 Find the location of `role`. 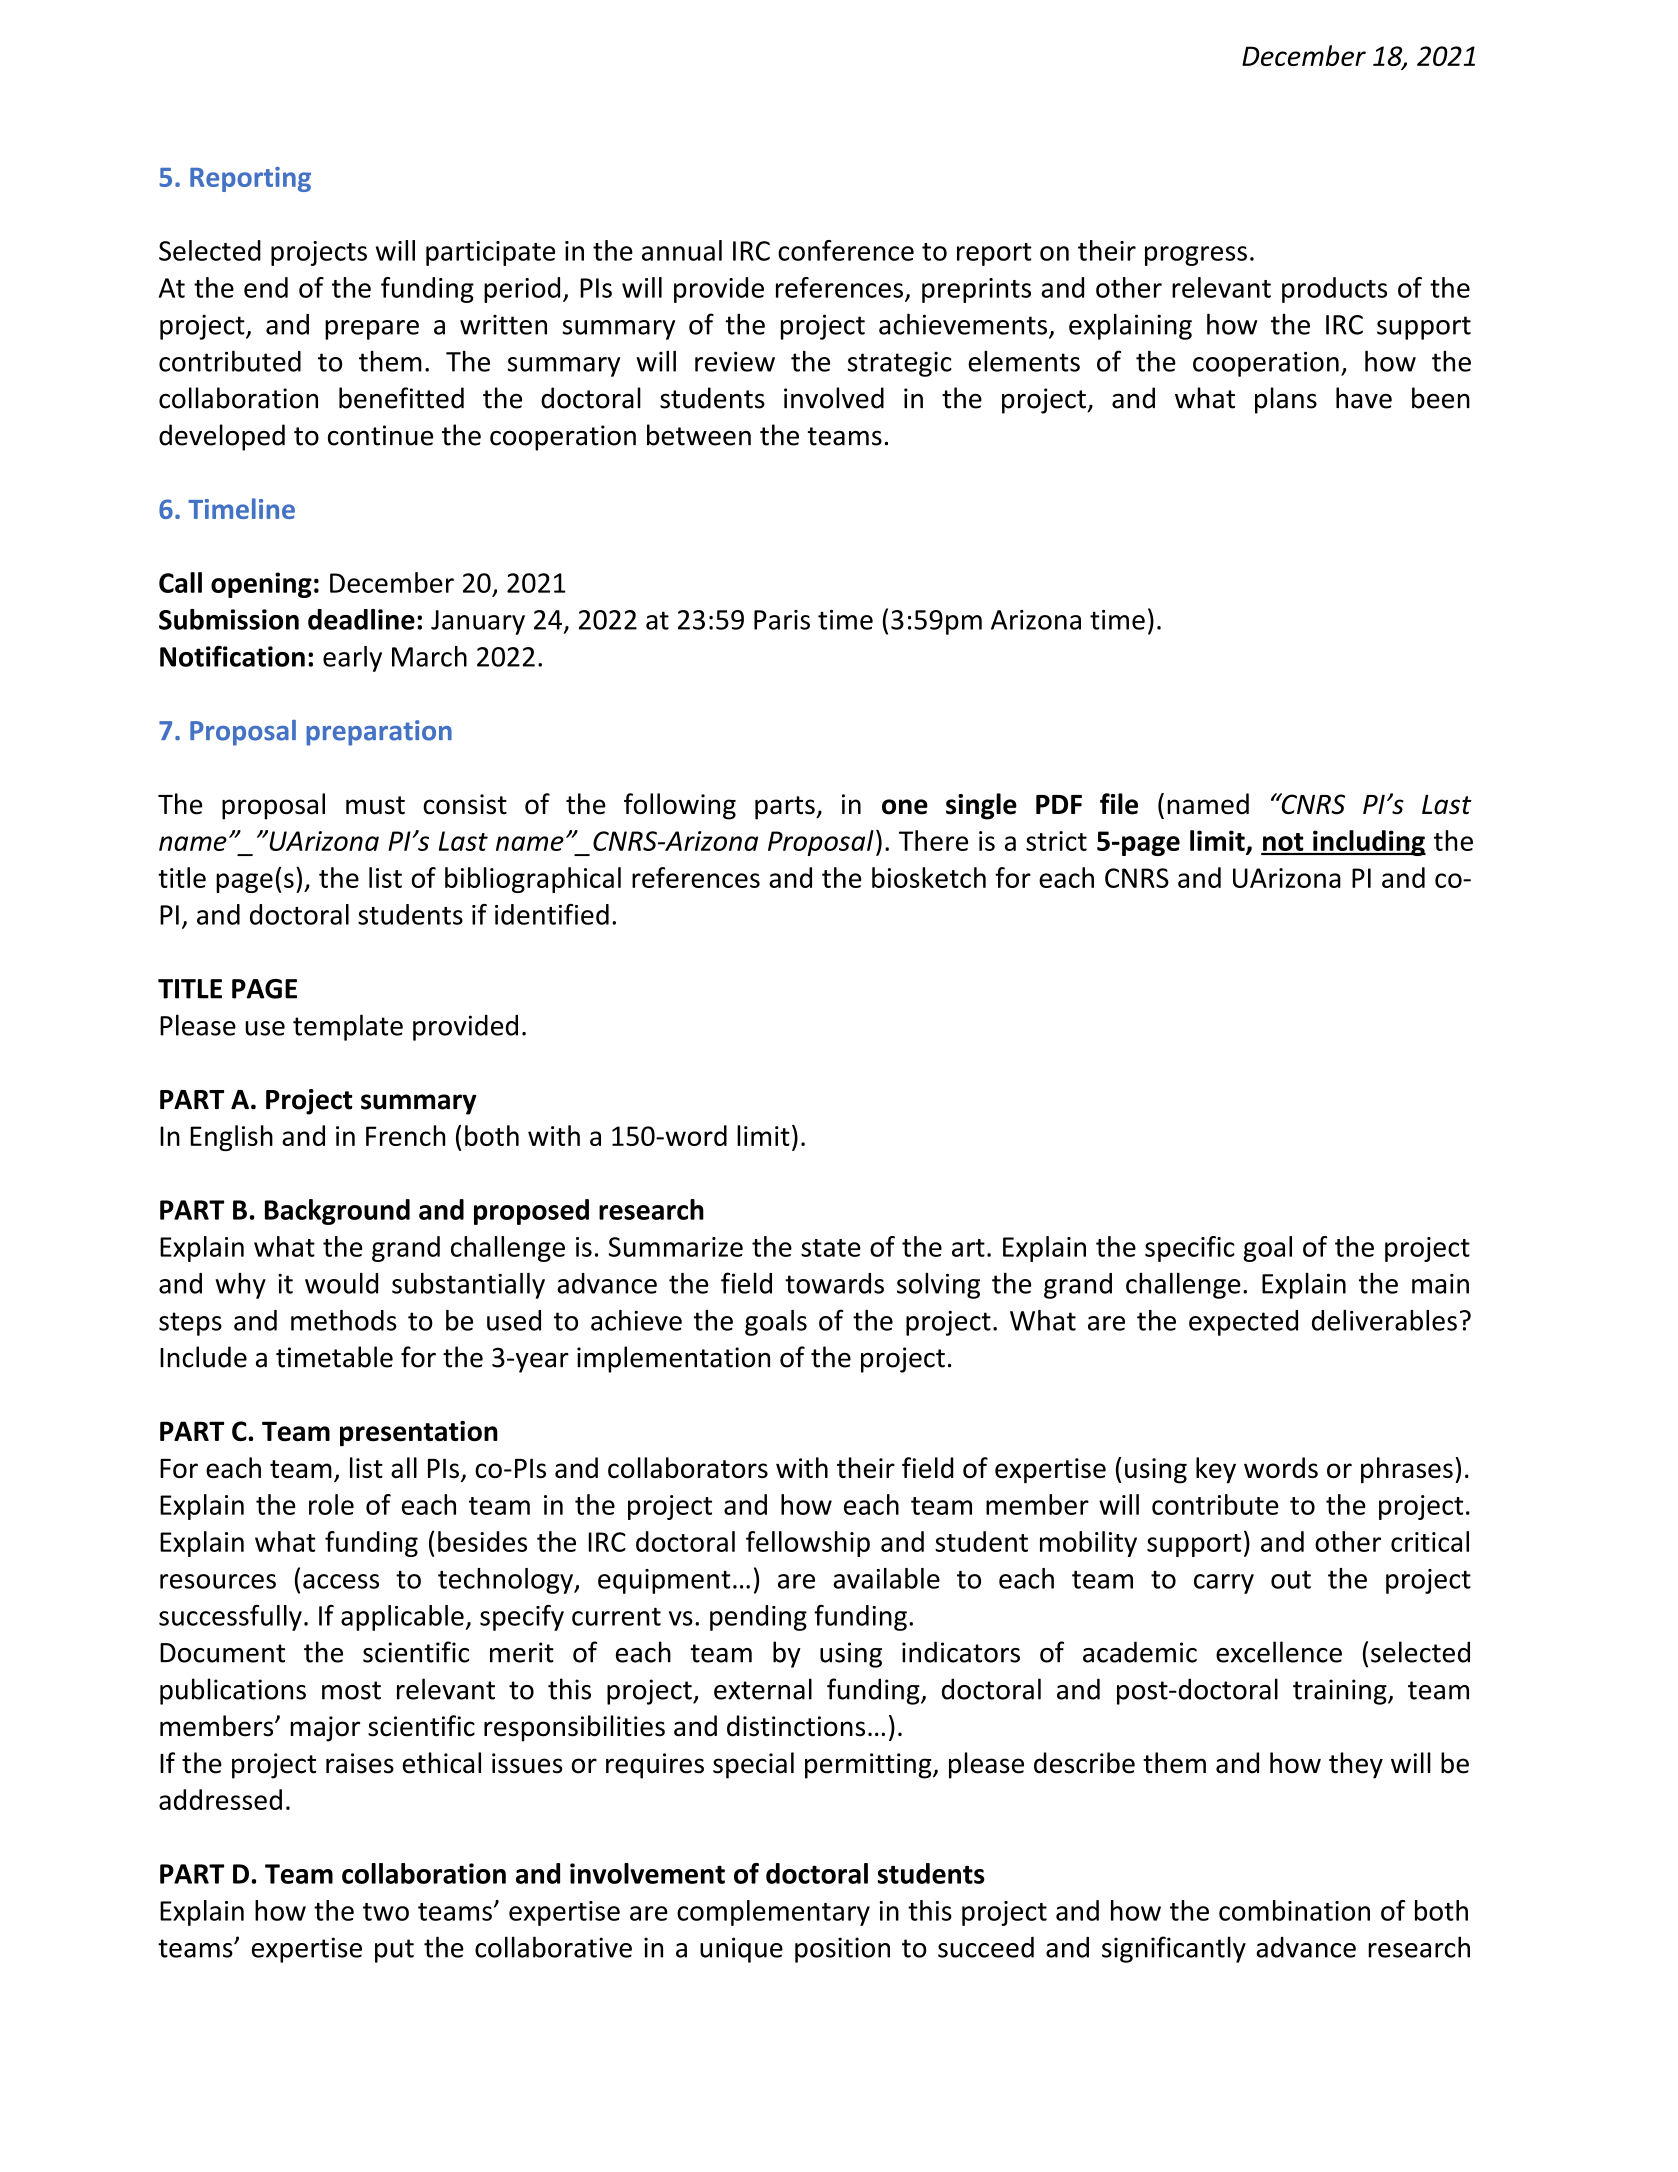

role is located at coordinates (331, 1504).
